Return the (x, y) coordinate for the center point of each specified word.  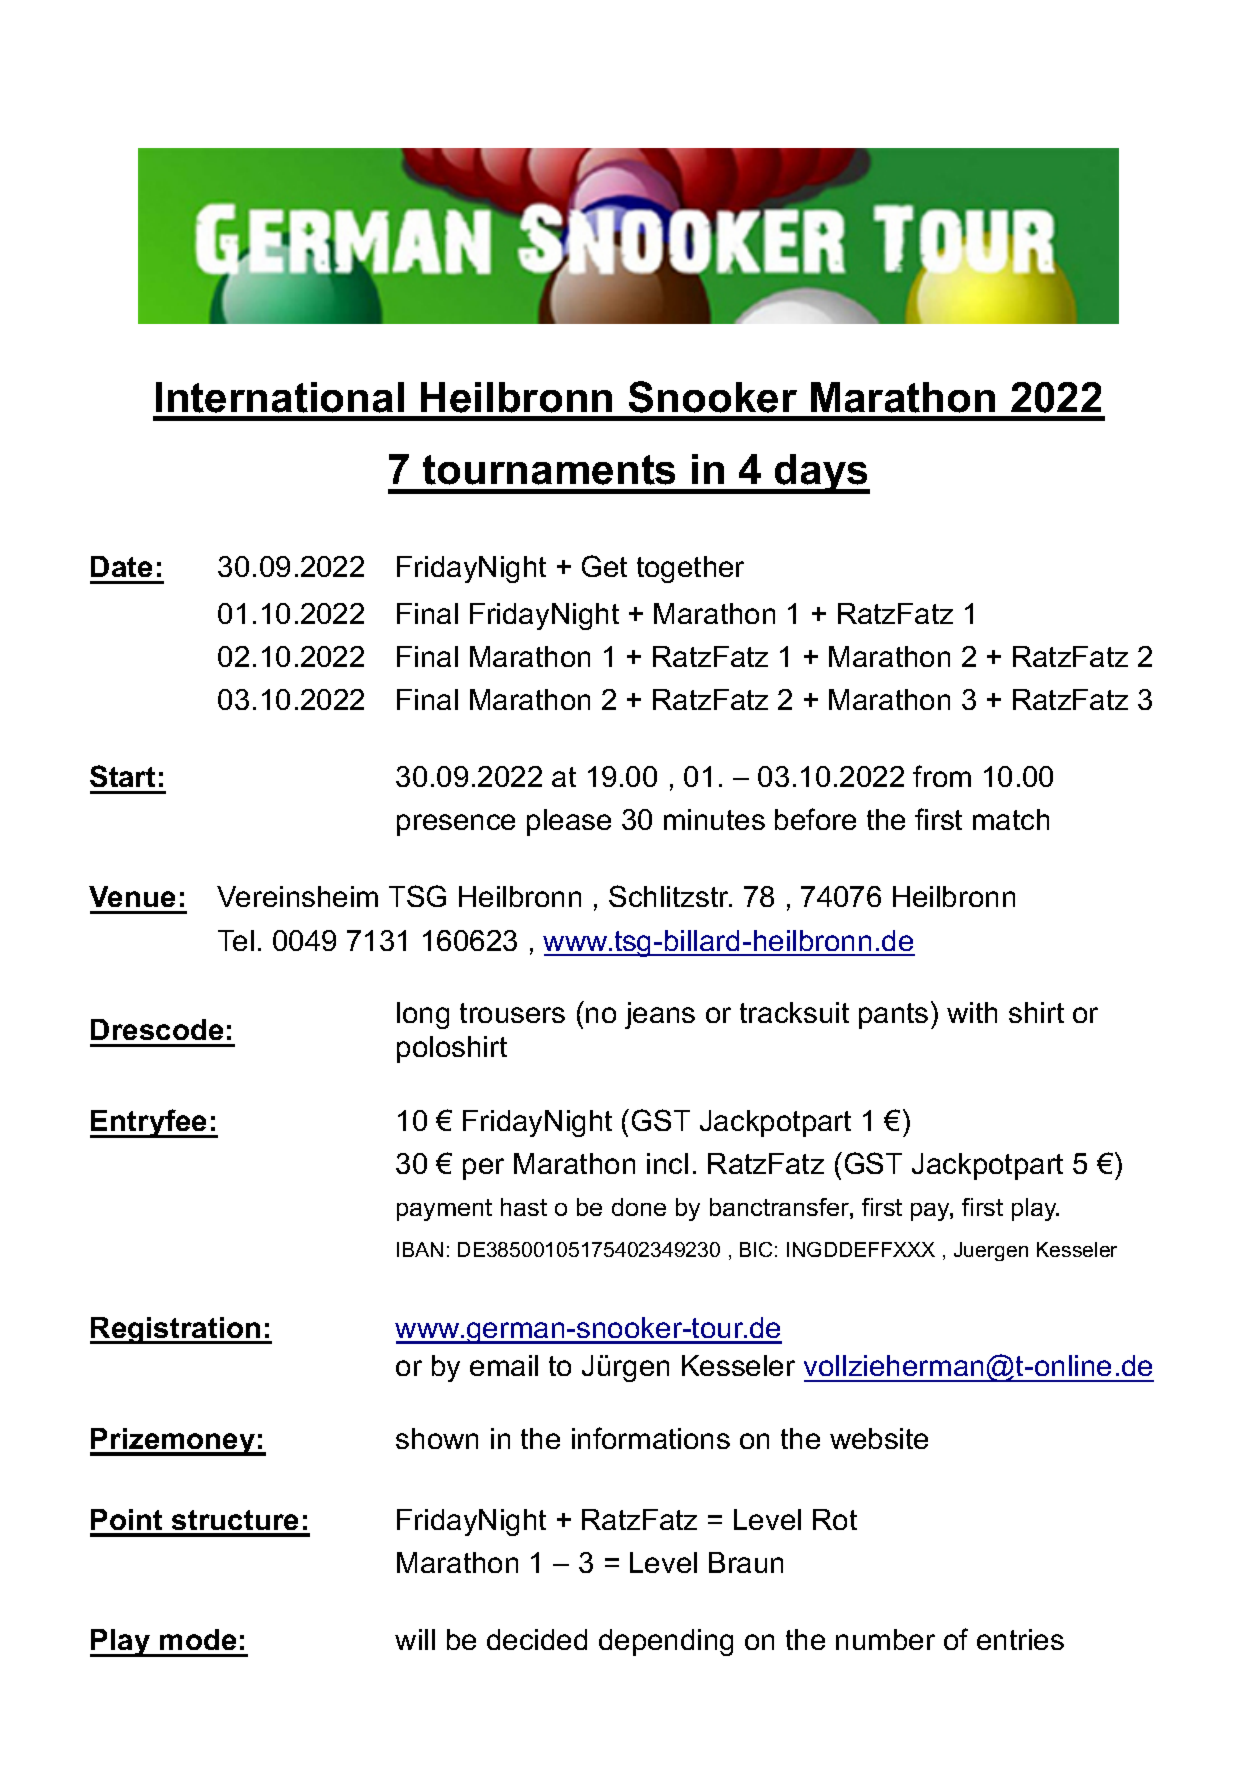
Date (121, 566)
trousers (512, 1013)
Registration (176, 1330)
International (280, 397)
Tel (236, 940)
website (879, 1438)
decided (537, 1639)
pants (893, 1016)
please (569, 822)
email (504, 1365)
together (690, 569)
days (821, 474)
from (942, 776)
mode (198, 1639)
